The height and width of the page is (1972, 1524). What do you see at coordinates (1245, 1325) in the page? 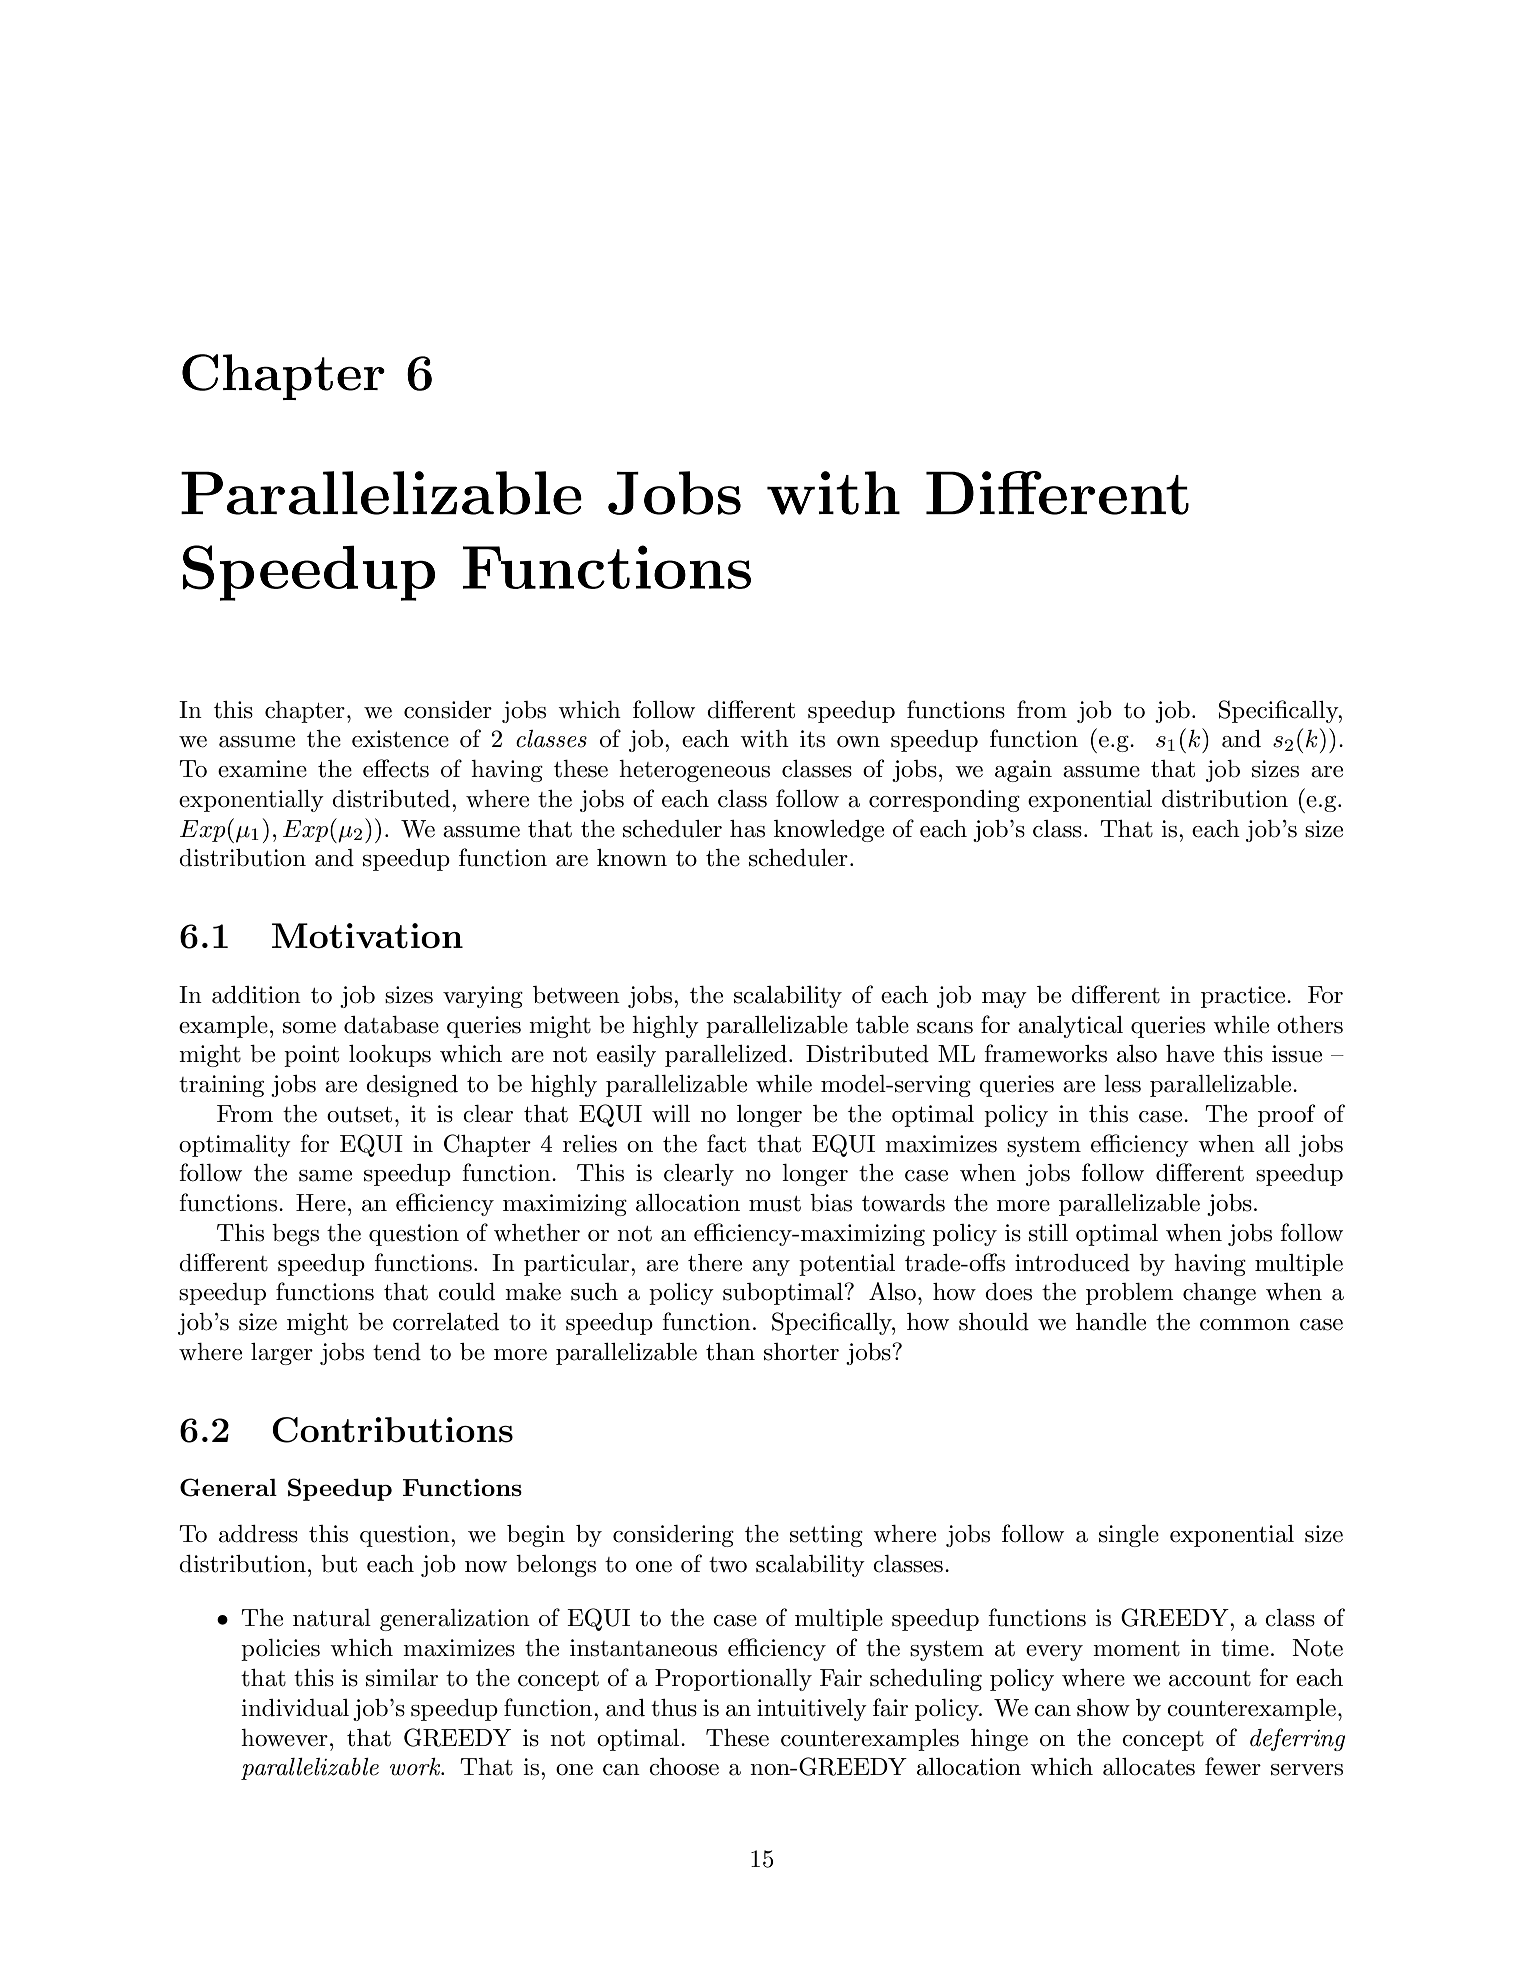
I see `common` at bounding box center [1245, 1325].
